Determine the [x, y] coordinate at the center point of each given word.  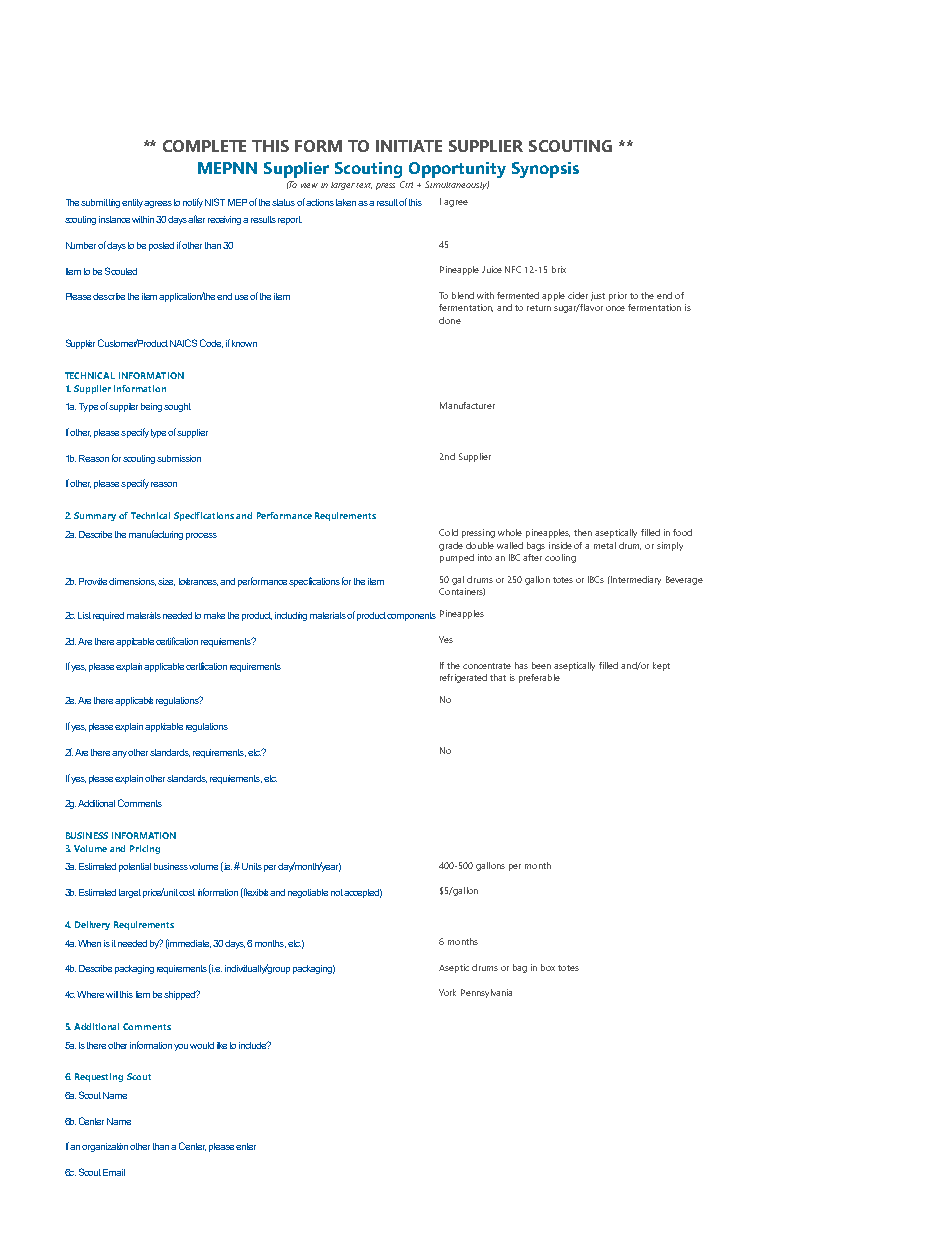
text [364, 186]
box [548, 967]
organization [106, 1147]
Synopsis [545, 170]
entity [133, 203]
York [447, 992]
